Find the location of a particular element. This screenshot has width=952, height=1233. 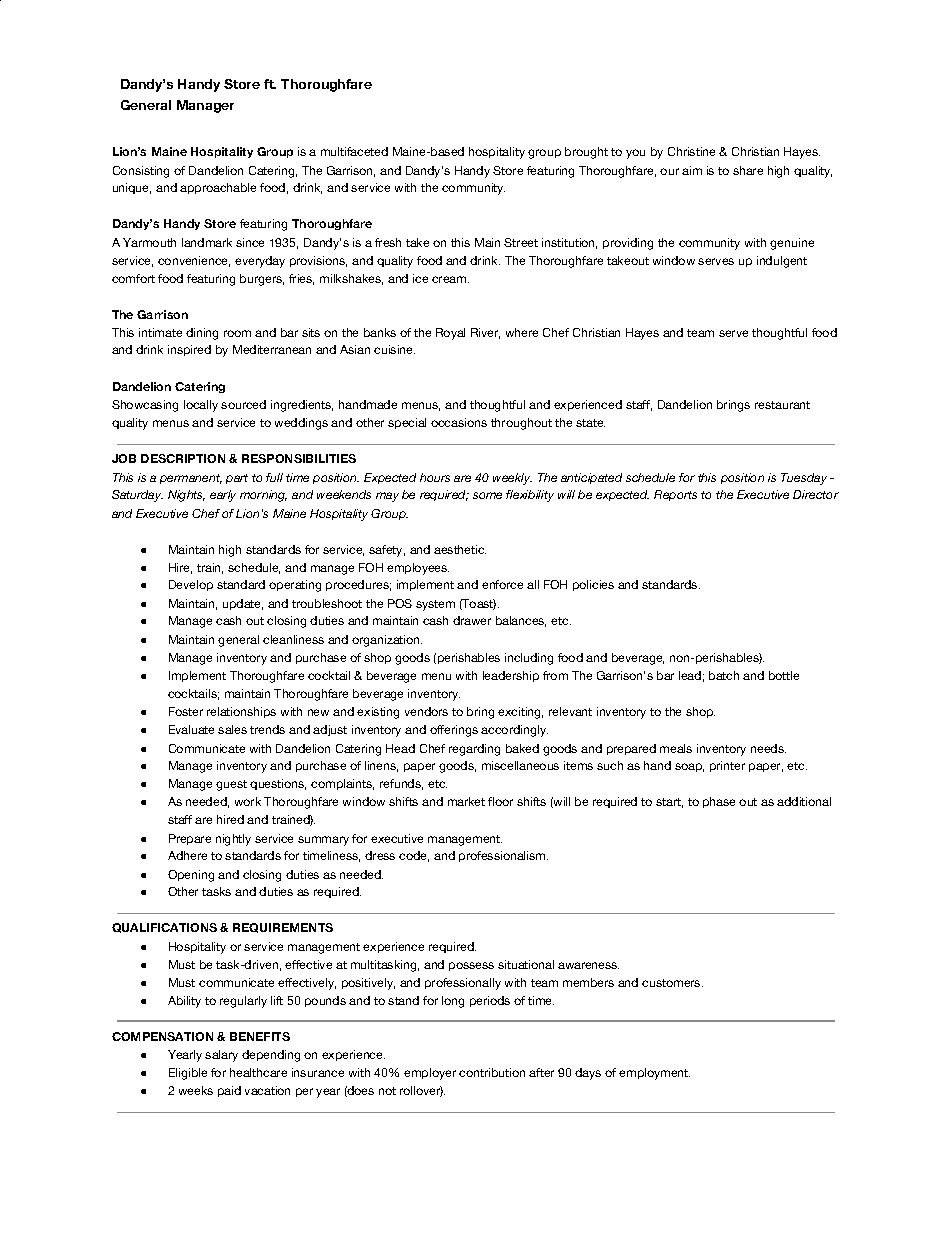

phase is located at coordinates (719, 802).
